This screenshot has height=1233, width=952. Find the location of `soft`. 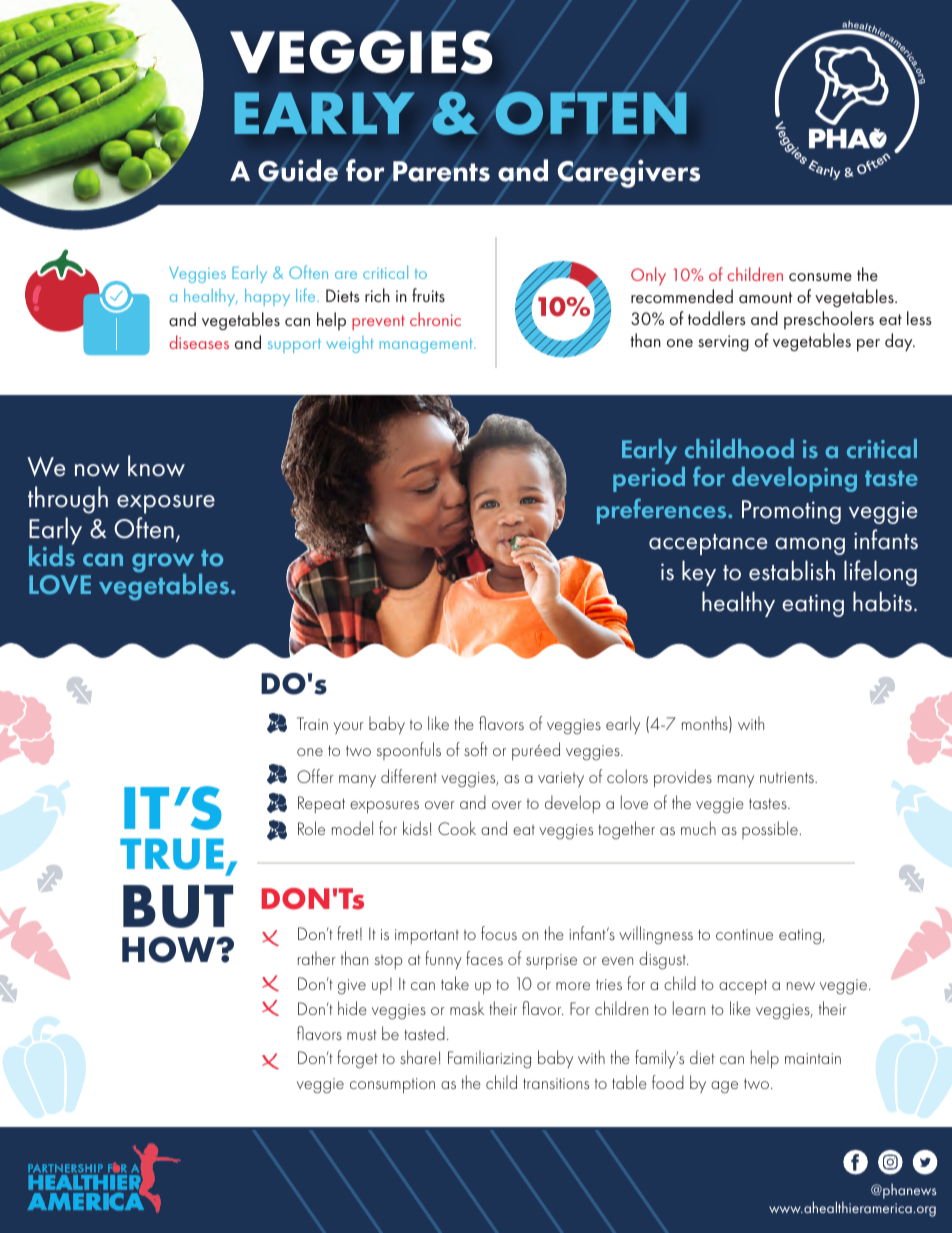

soft is located at coordinates (476, 749).
